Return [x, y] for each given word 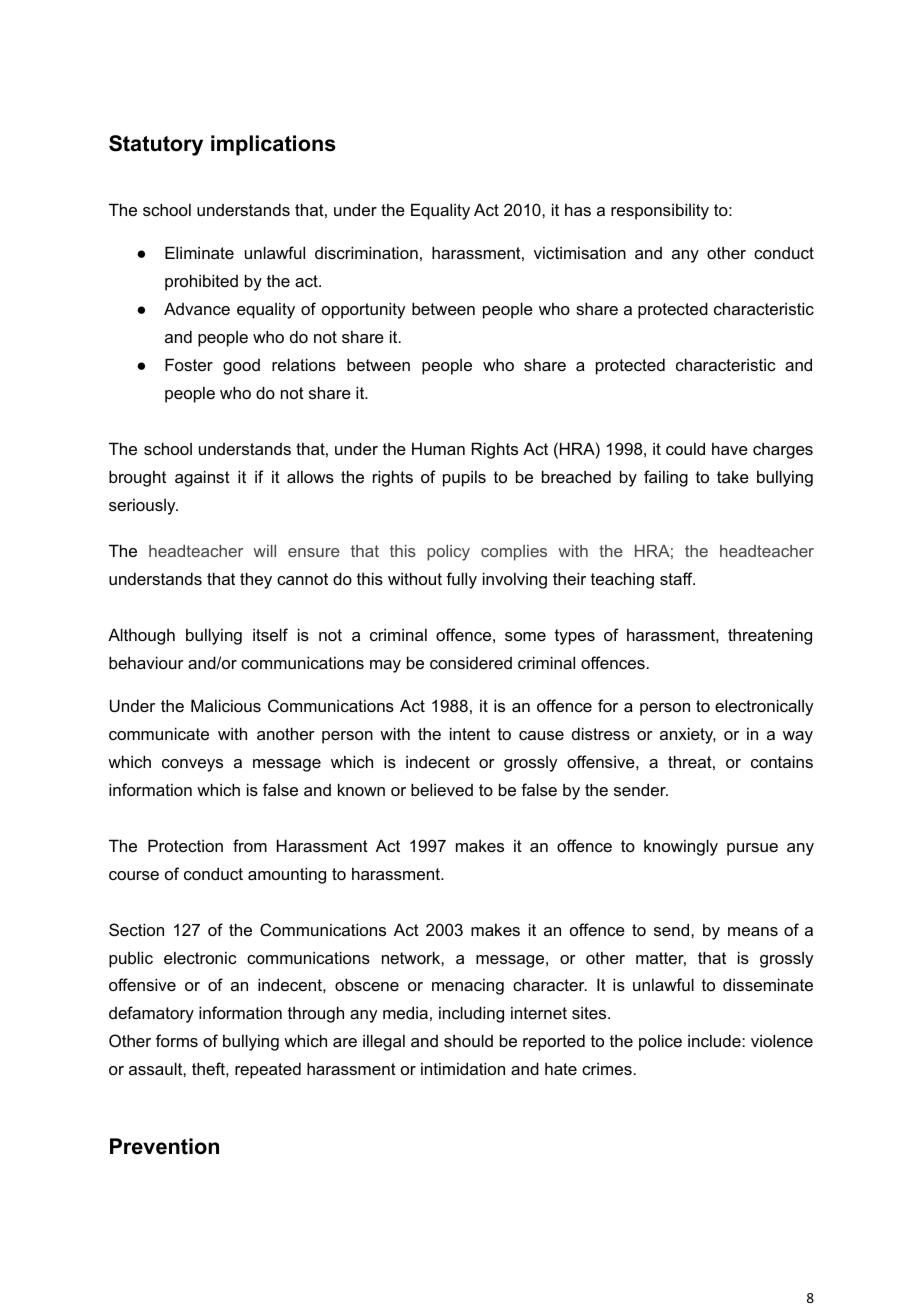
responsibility [660, 211]
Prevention [164, 1146]
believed [442, 789]
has [578, 209]
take [733, 476]
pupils [464, 478]
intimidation [463, 1068]
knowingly [681, 847]
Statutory [156, 145]
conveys [192, 765]
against [202, 478]
